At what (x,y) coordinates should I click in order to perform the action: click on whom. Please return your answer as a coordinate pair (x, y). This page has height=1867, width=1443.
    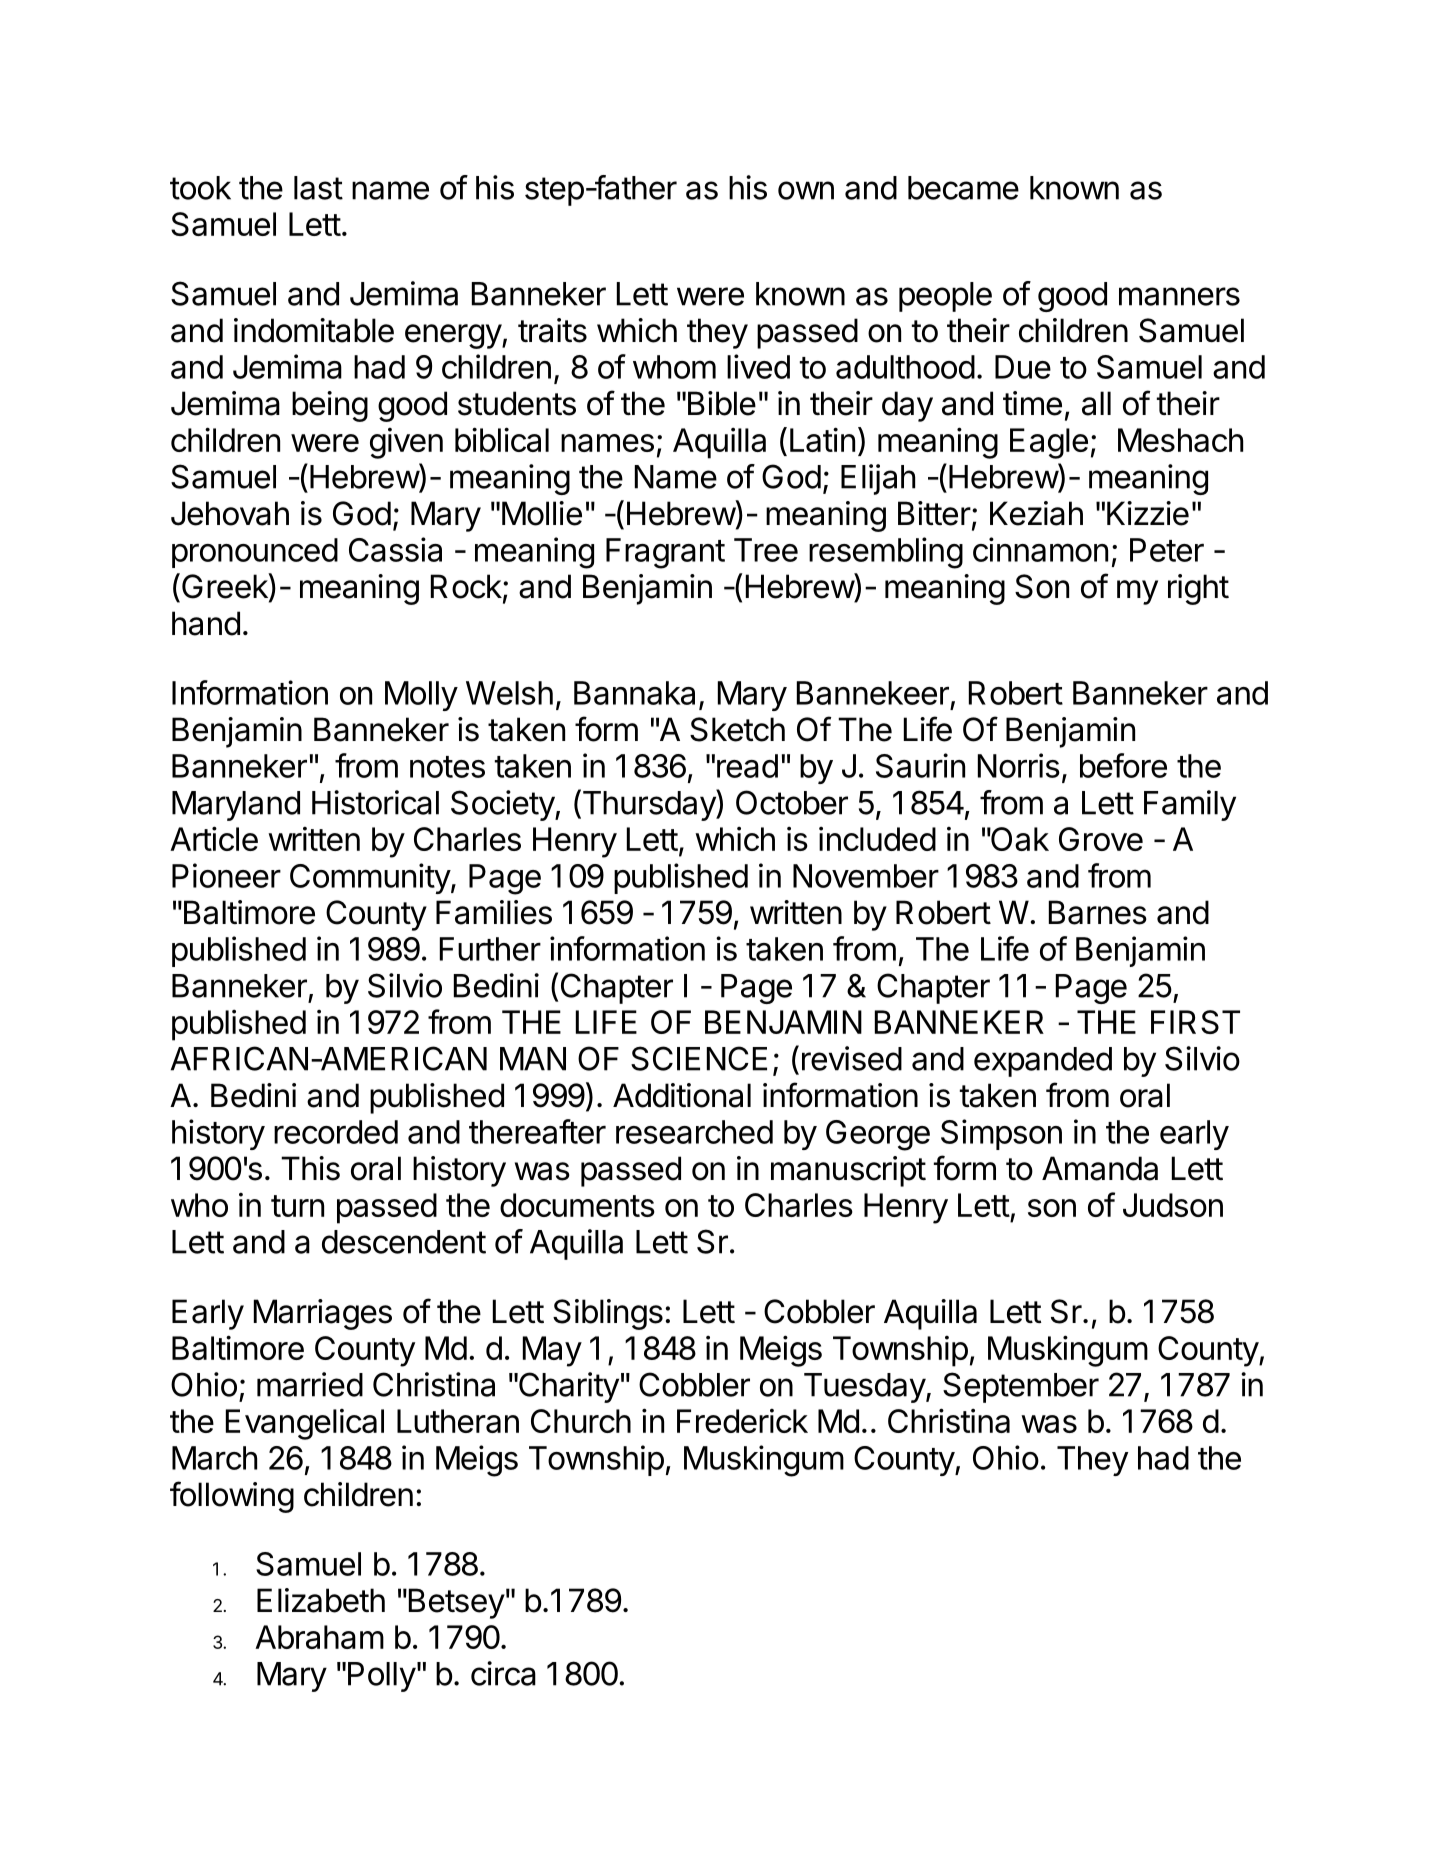
    Looking at the image, I should click on (674, 367).
